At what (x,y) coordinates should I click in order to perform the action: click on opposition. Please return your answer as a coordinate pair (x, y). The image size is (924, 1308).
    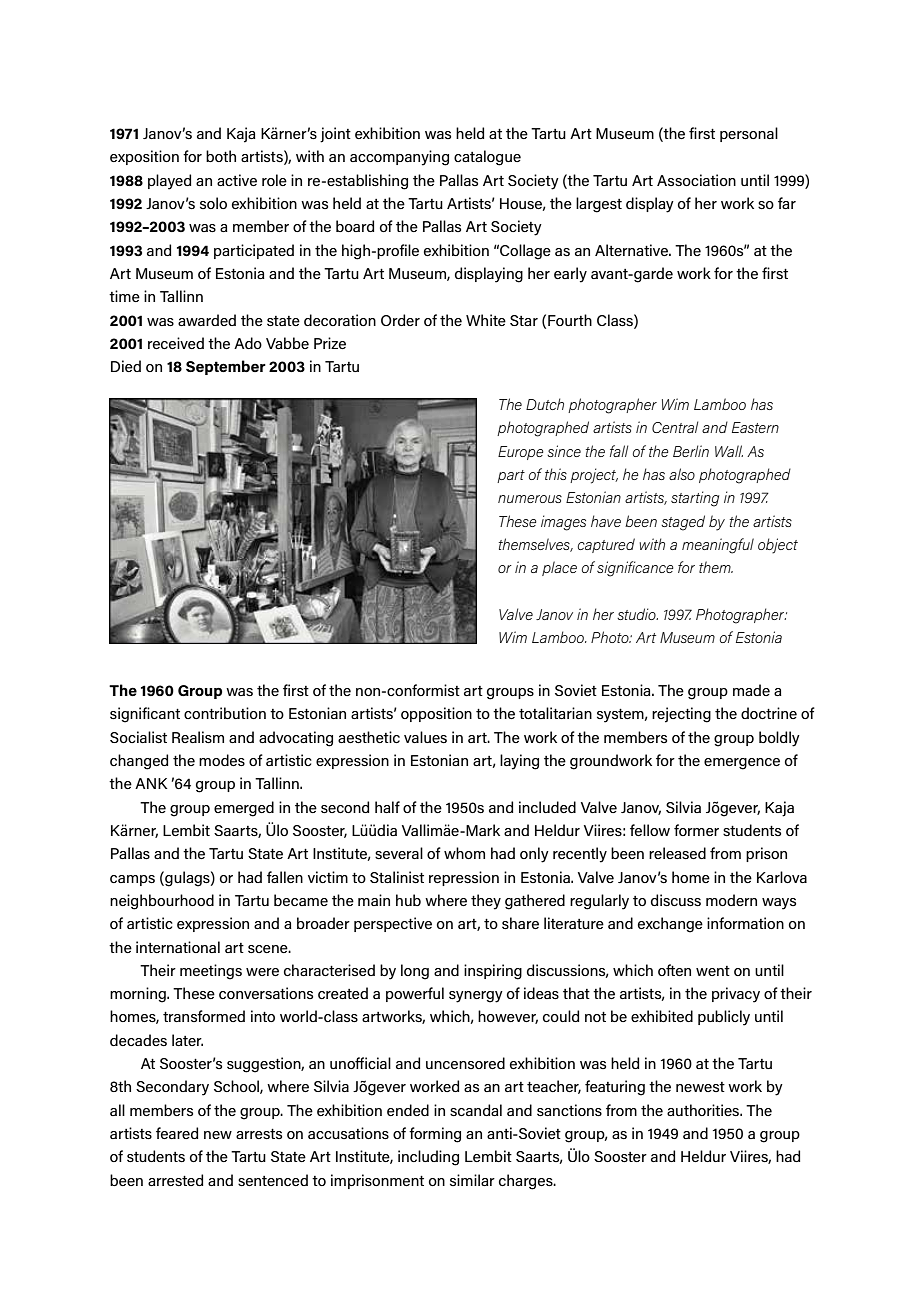
    Looking at the image, I should click on (436, 714).
